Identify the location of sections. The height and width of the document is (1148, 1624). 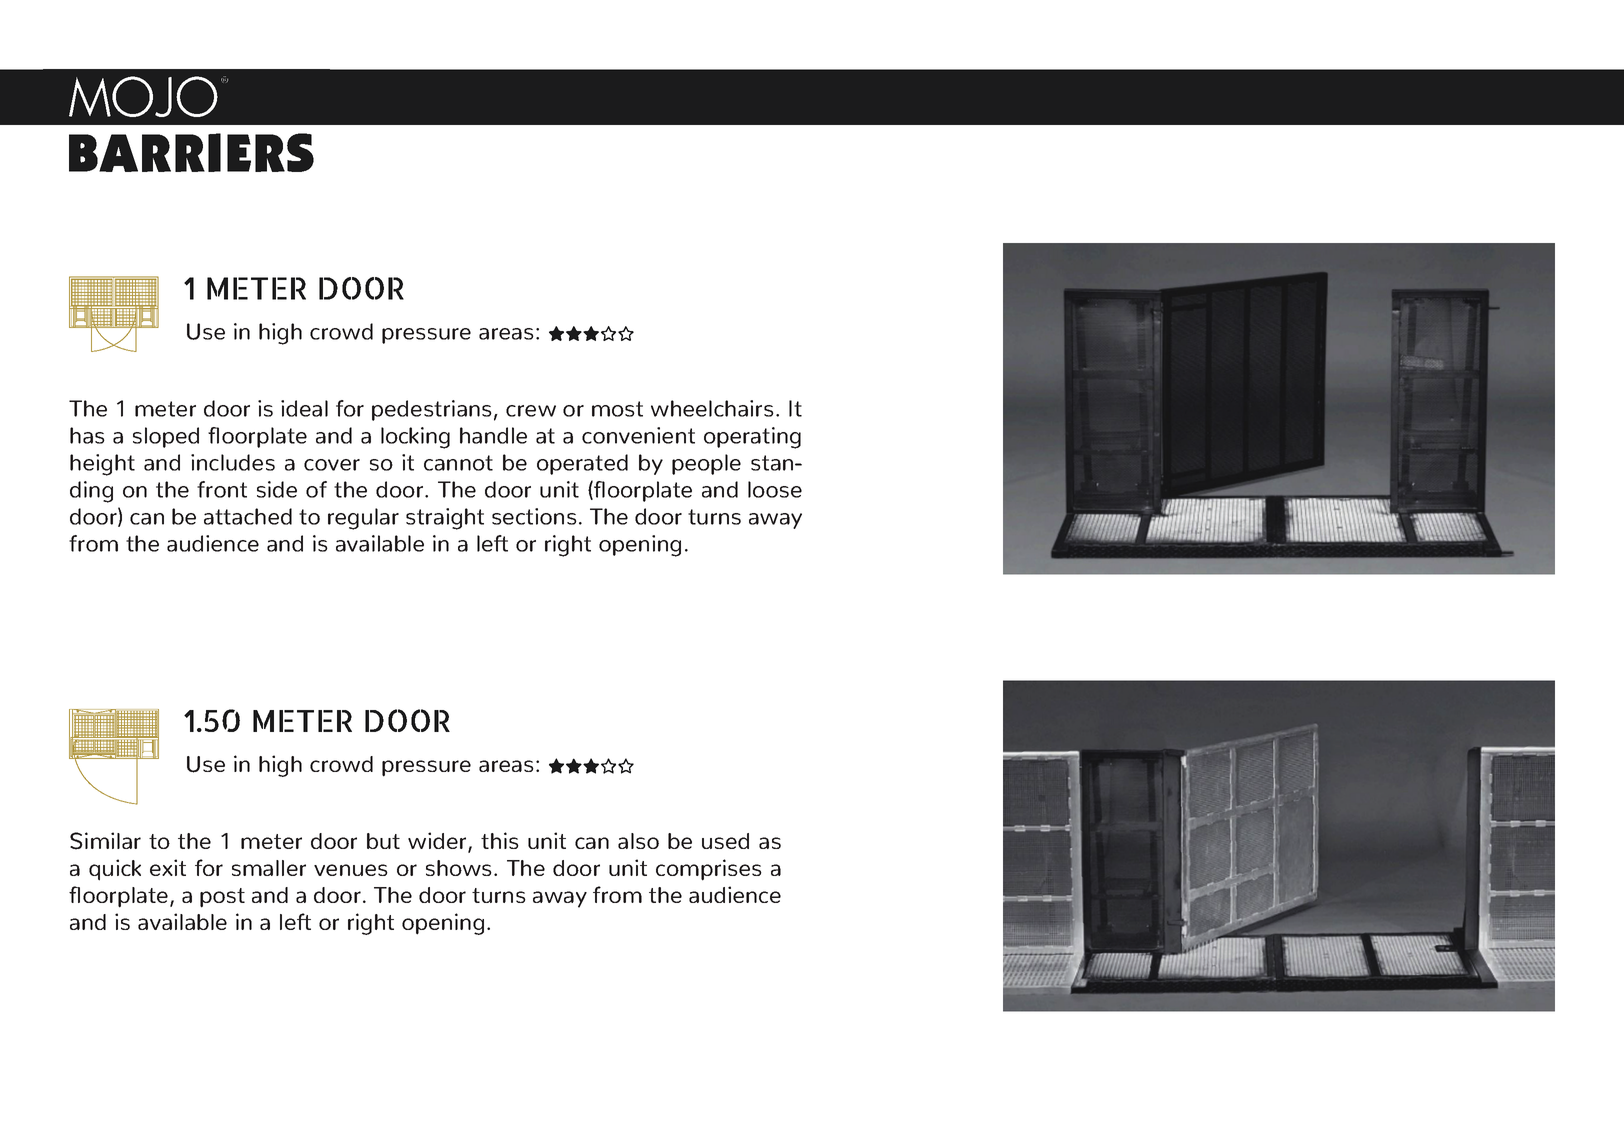
(534, 516).
